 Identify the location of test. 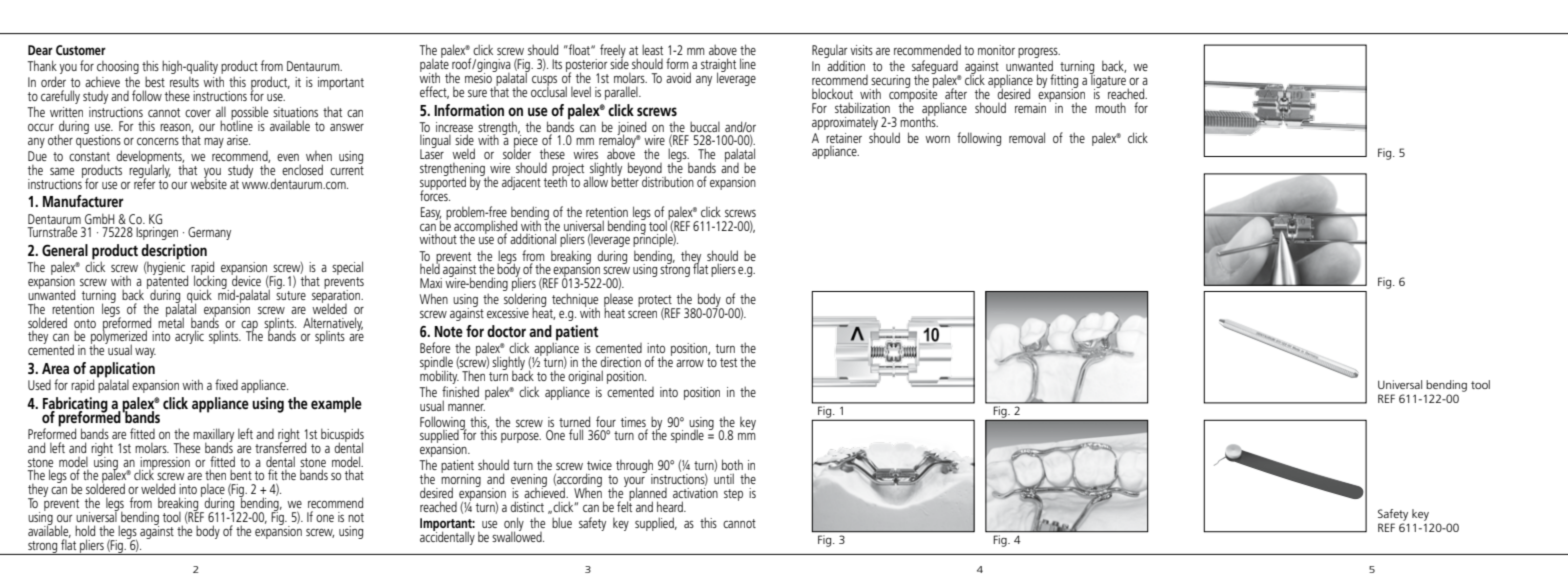
(728, 362).
